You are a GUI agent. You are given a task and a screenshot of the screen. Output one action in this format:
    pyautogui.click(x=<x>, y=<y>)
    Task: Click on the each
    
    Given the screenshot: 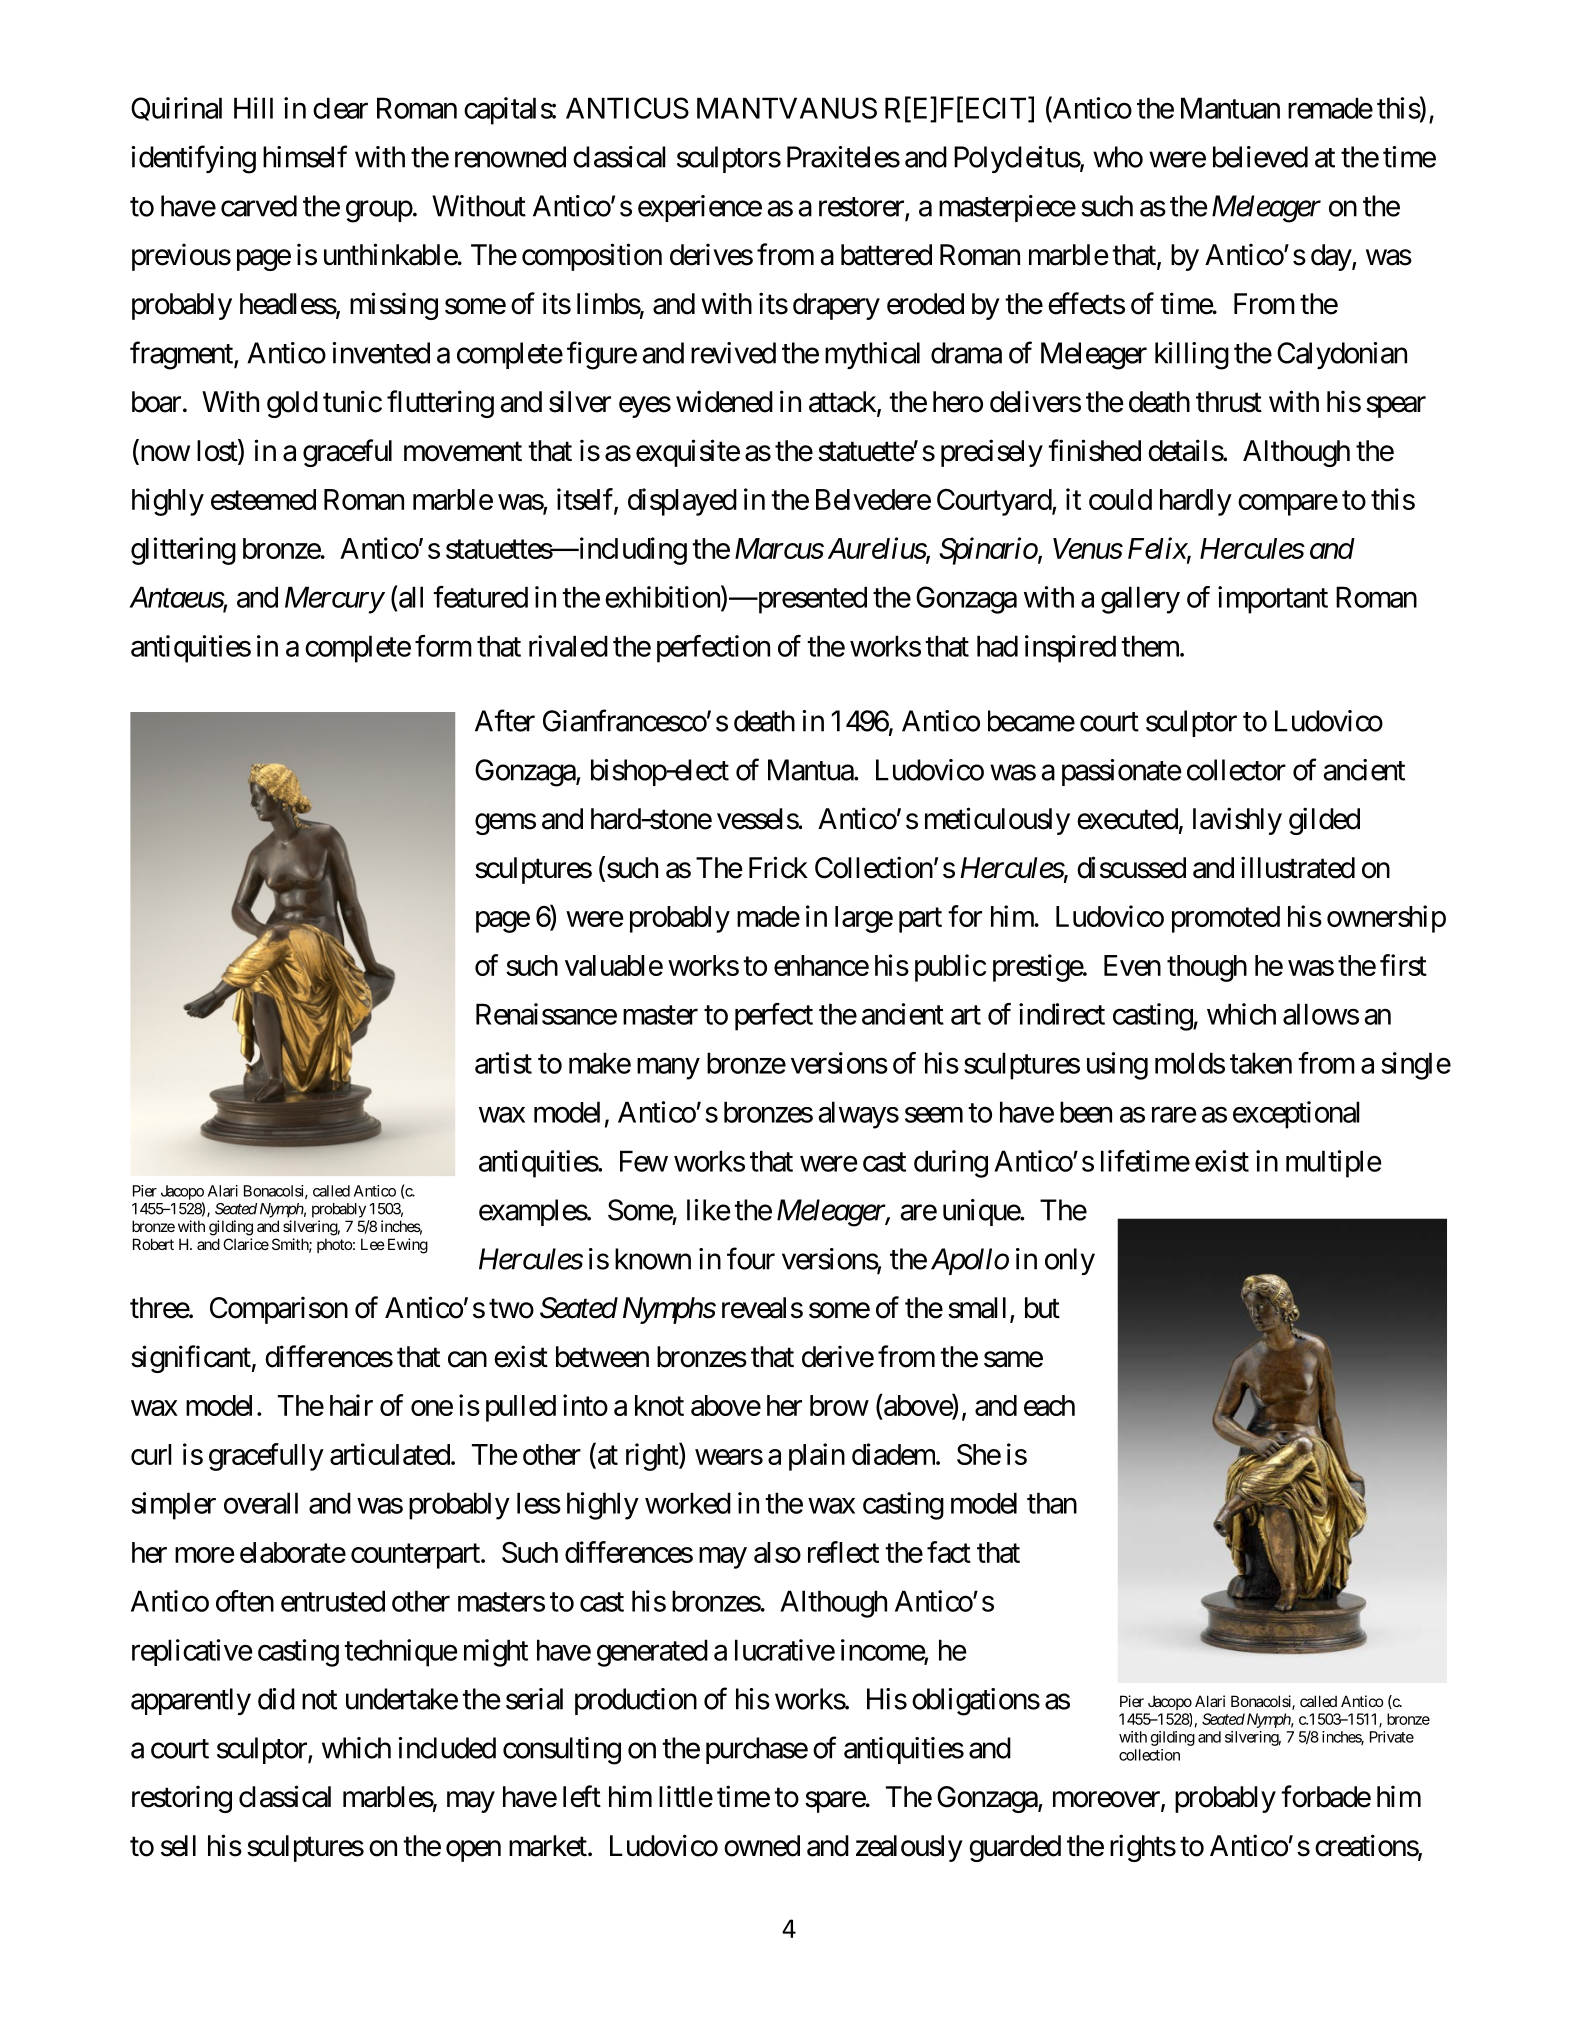 What is the action you would take?
    pyautogui.click(x=1049, y=1405)
